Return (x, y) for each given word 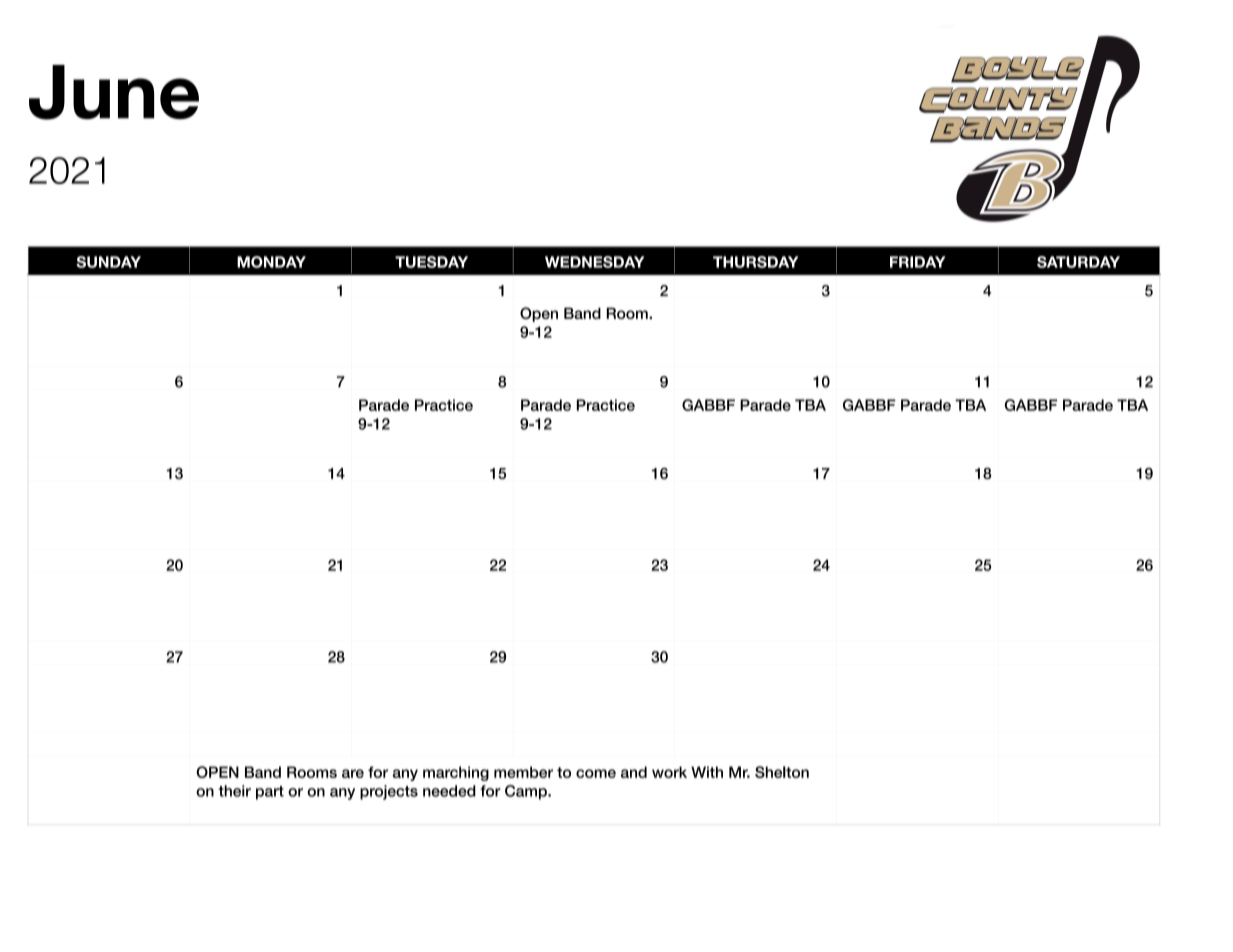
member (523, 772)
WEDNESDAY (594, 262)
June (114, 92)
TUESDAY (431, 262)
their (235, 791)
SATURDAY (1078, 262)
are (353, 773)
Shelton (782, 772)
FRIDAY (918, 262)
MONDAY (271, 262)
